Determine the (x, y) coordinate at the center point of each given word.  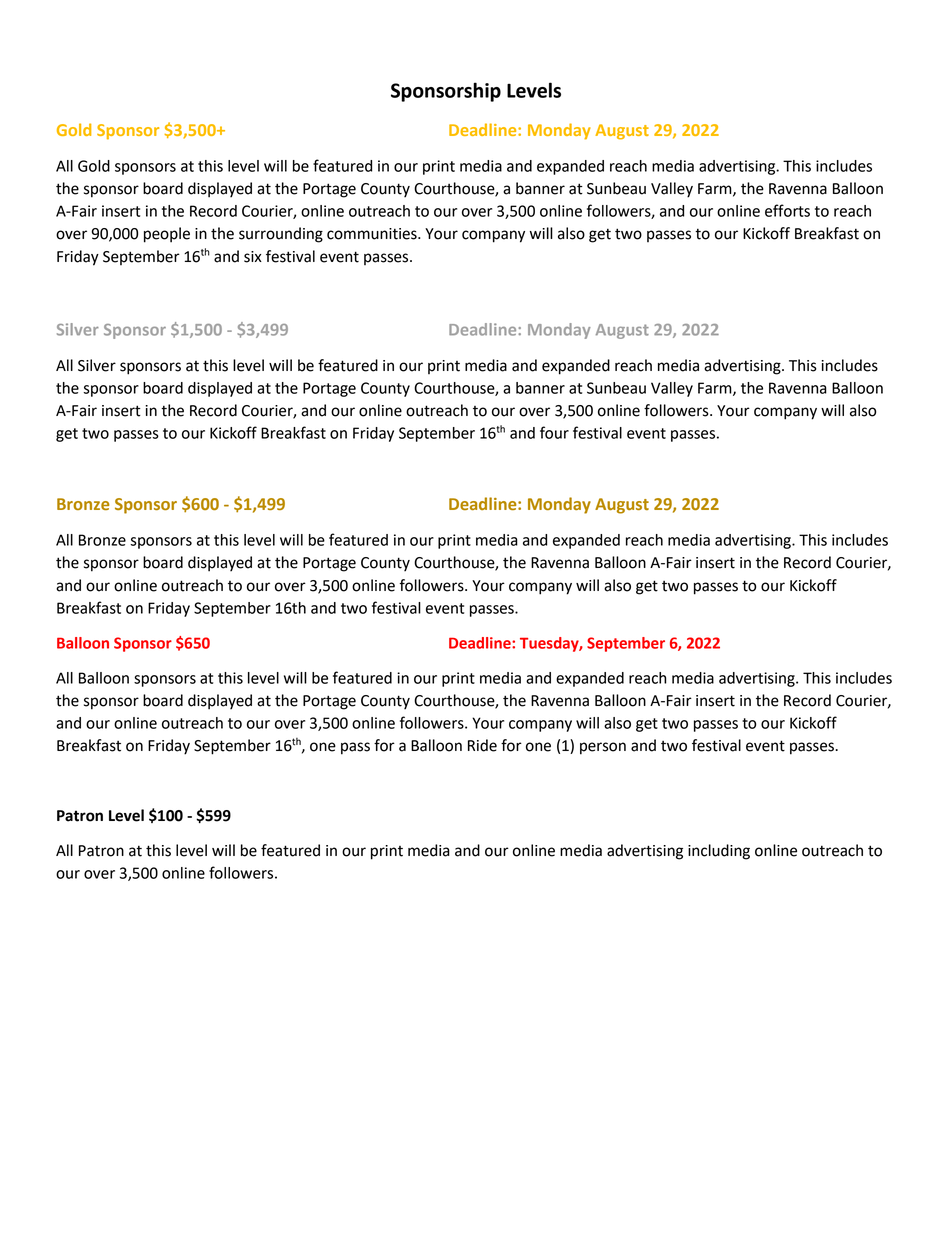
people (167, 235)
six (253, 257)
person (603, 748)
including (719, 852)
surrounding (281, 235)
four (554, 432)
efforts (787, 210)
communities (373, 234)
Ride (482, 745)
